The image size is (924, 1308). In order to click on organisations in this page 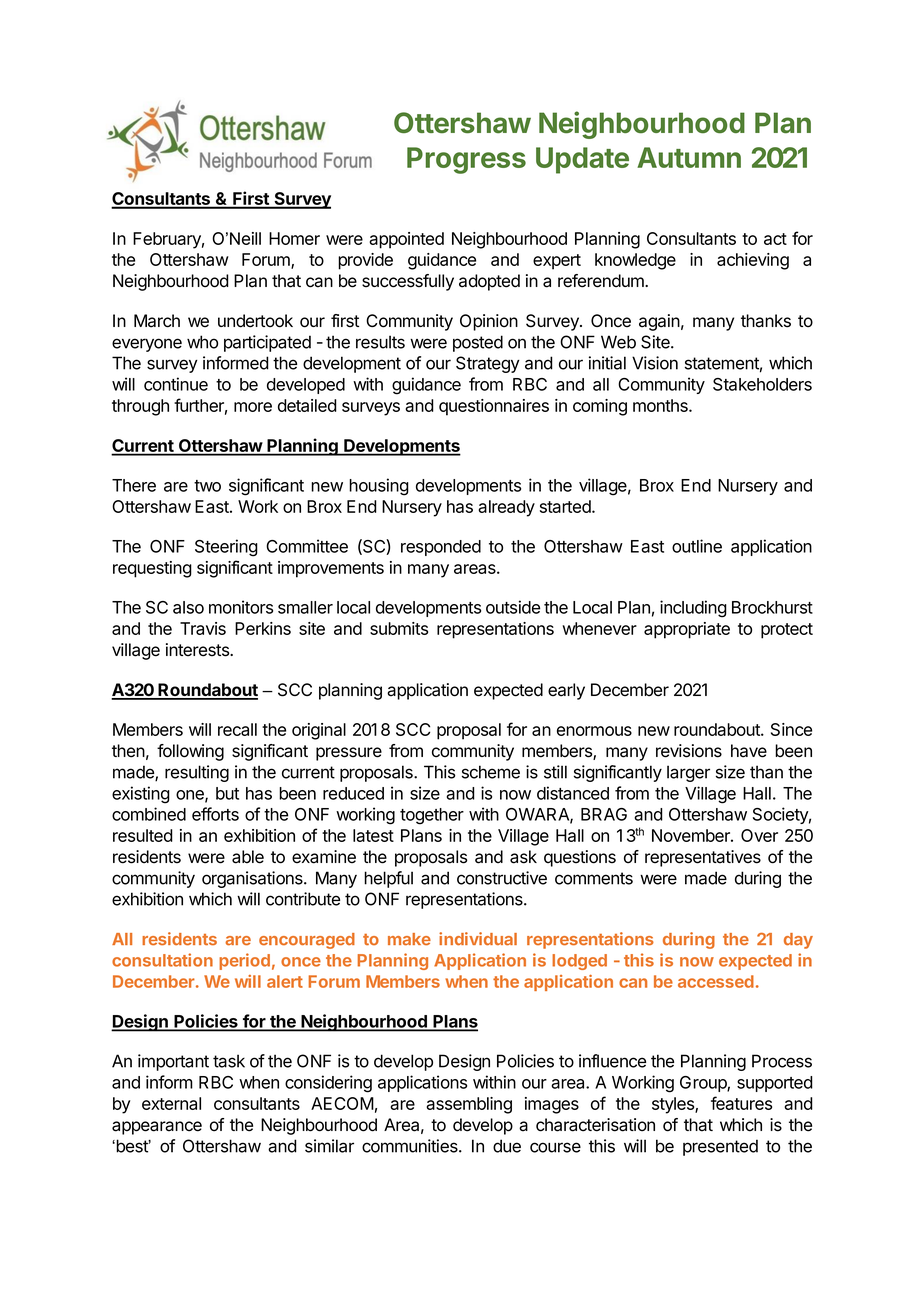, I will do `click(253, 879)`.
